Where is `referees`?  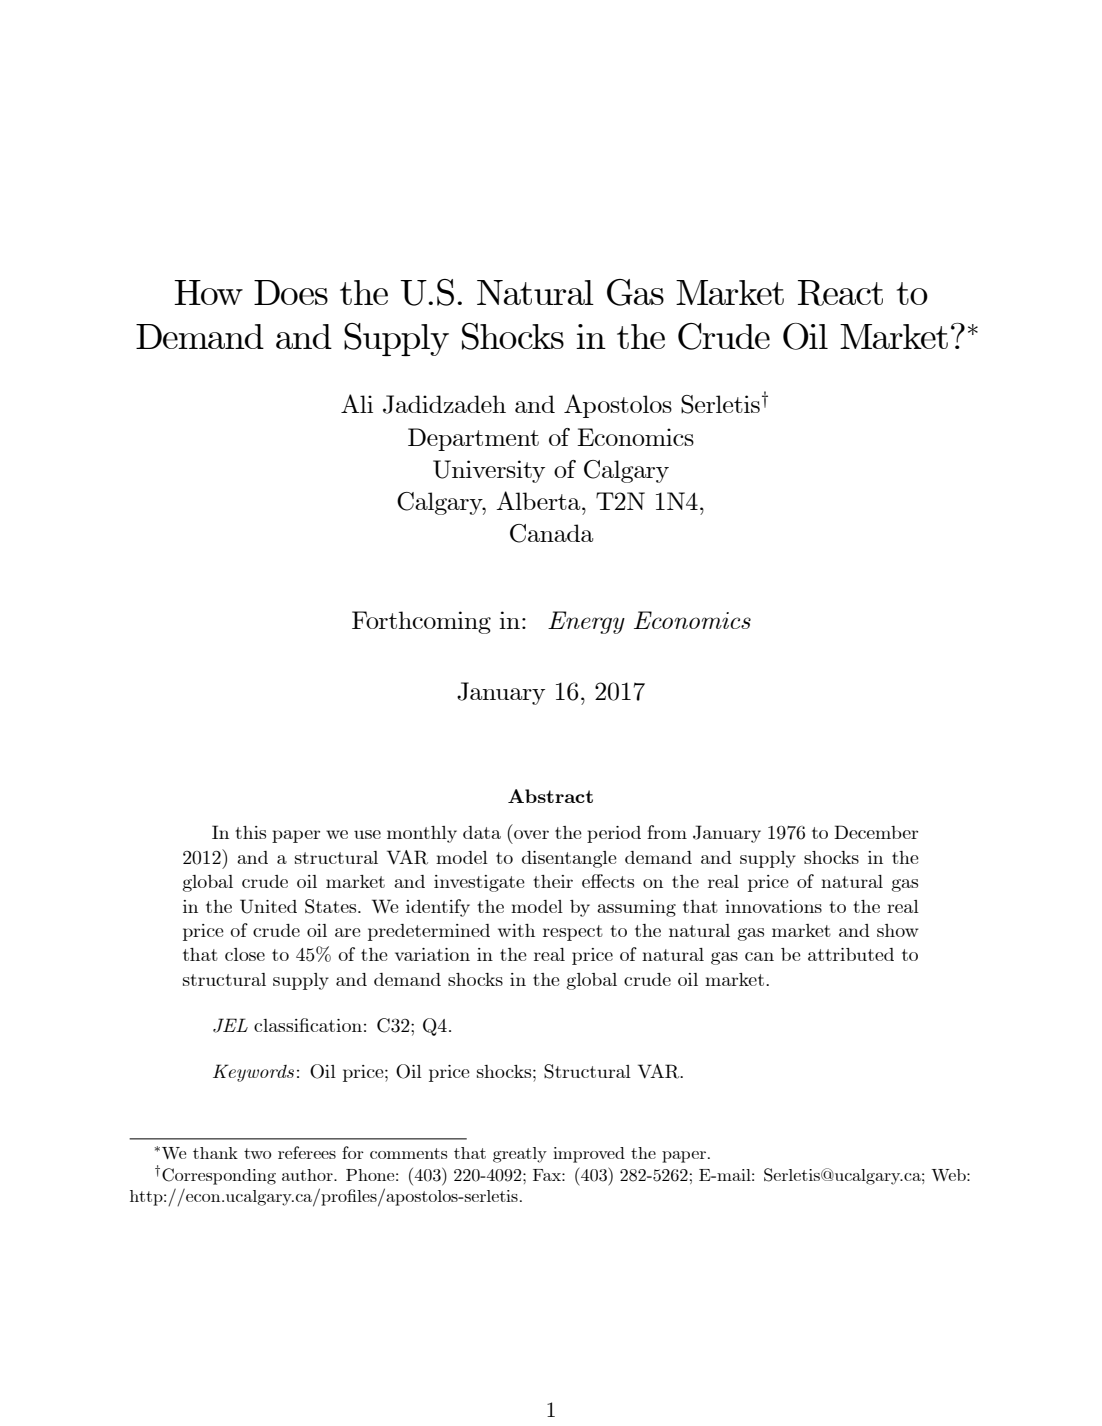 referees is located at coordinates (307, 1152).
